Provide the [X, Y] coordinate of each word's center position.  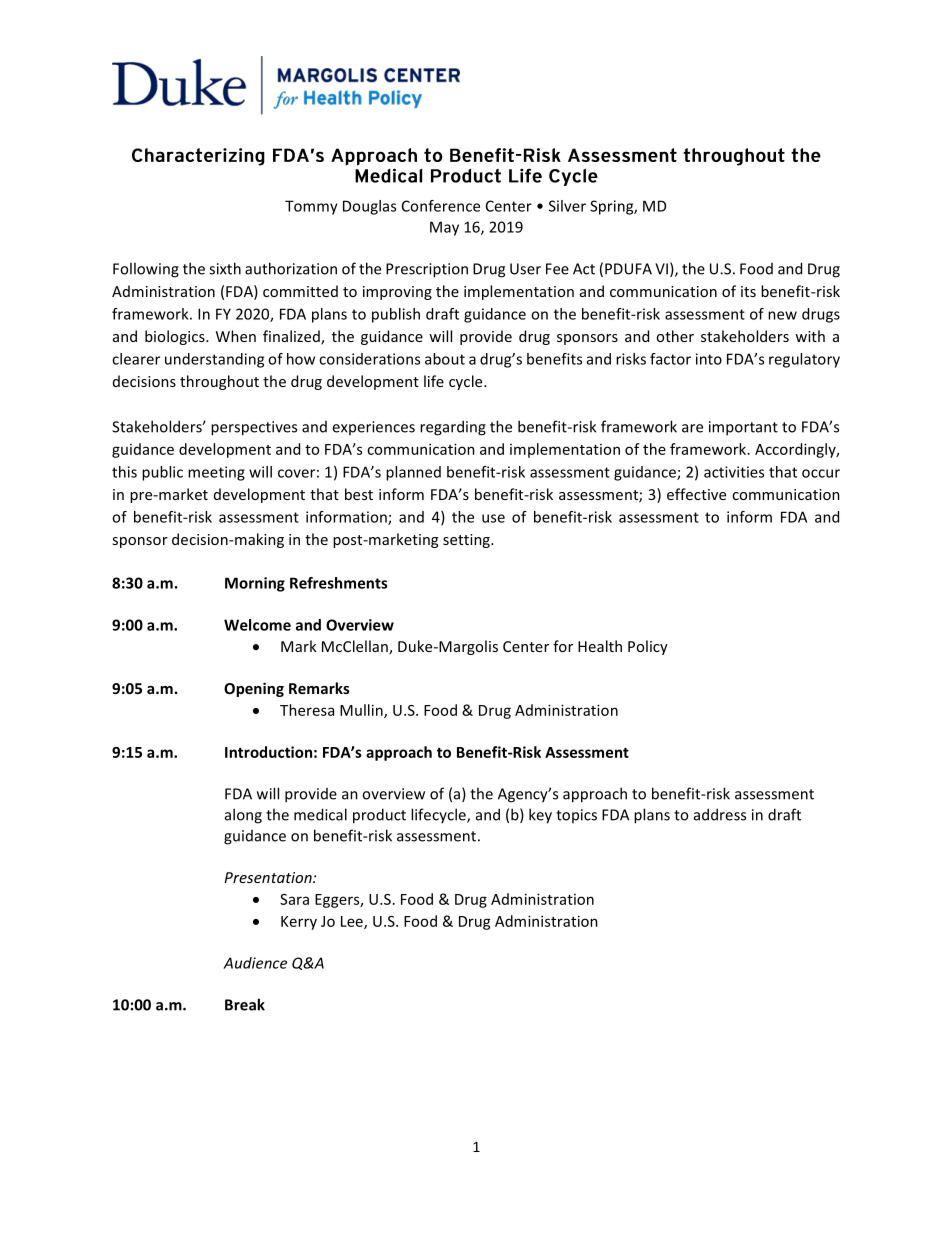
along [243, 816]
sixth [225, 268]
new [782, 315]
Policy [648, 647]
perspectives [254, 428]
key [540, 816]
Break [245, 1004]
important [743, 428]
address [720, 814]
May [444, 228]
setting [467, 541]
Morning [255, 584]
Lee [353, 922]
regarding [453, 428]
